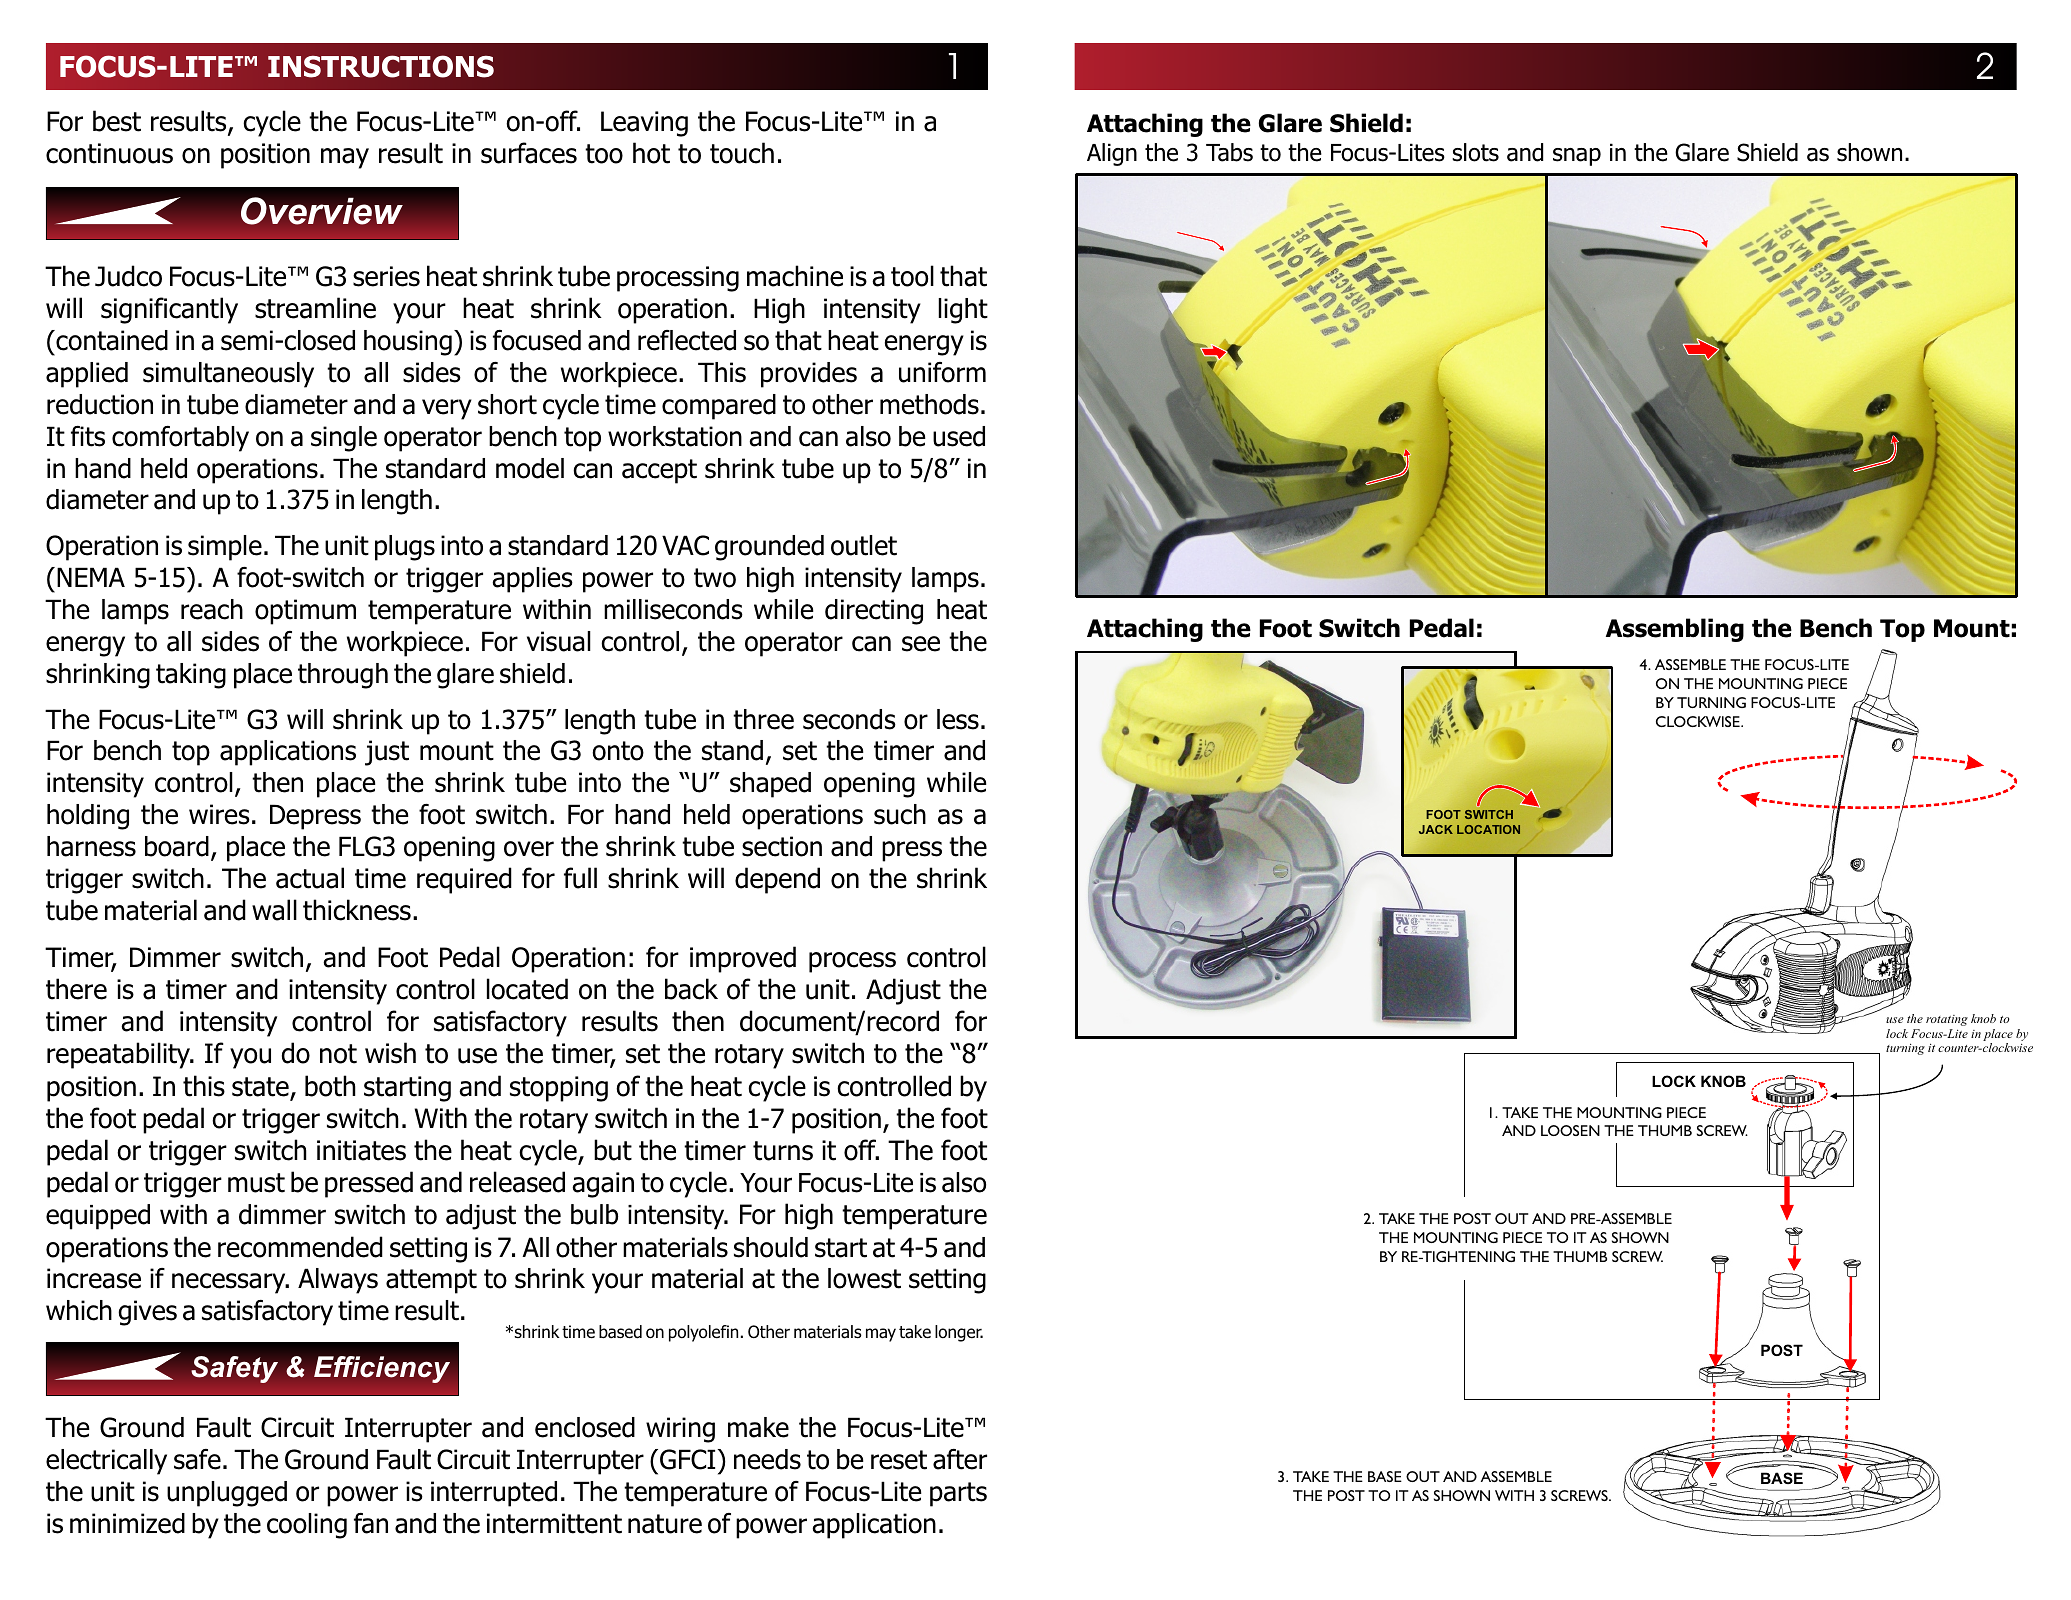 Image resolution: width=2071 pixels, height=1600 pixels. Describe the element at coordinates (1570, 1130) in the document. I see `LOOSEN` at that location.
